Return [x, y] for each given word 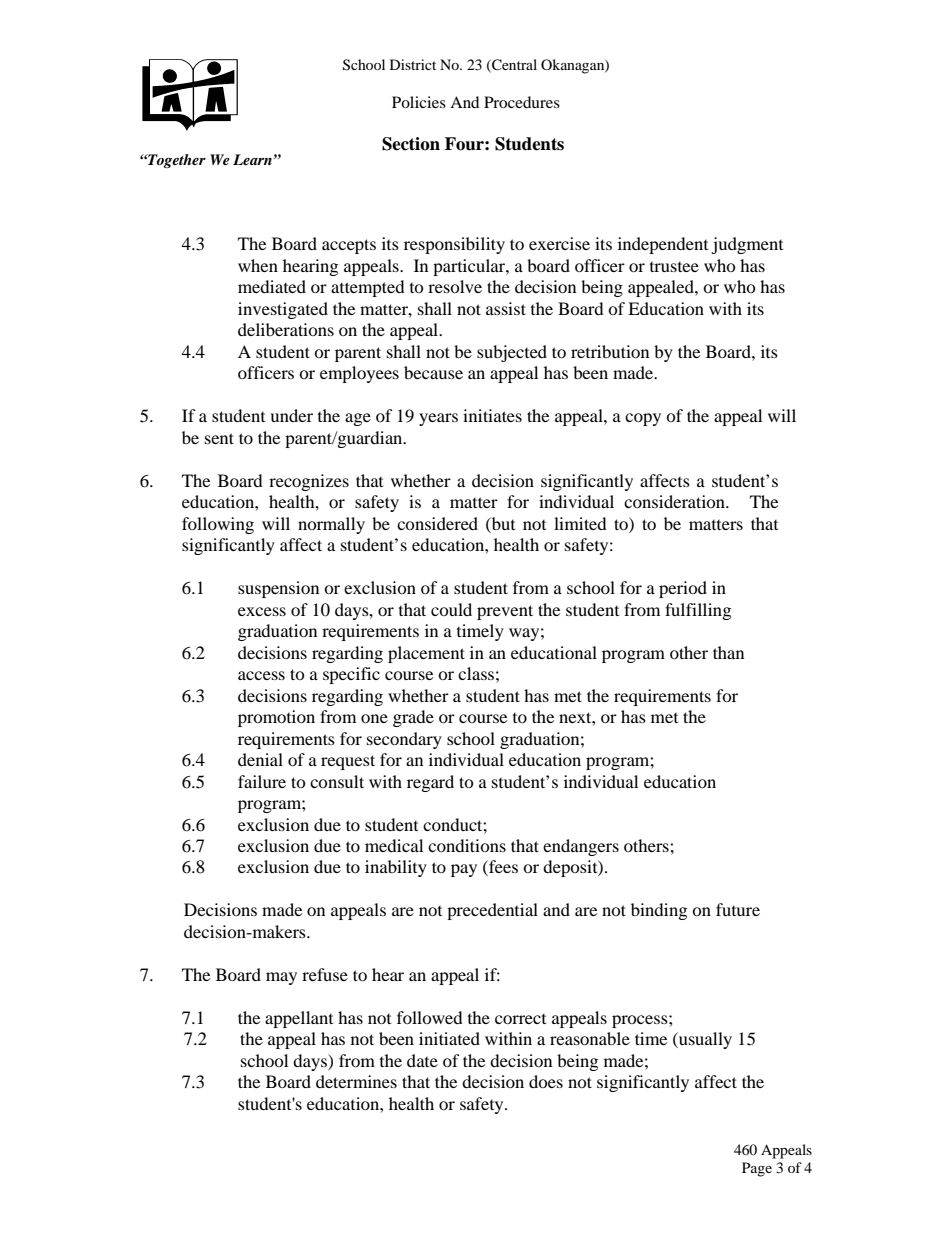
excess [262, 611]
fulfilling [698, 611]
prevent [505, 612]
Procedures [522, 102]
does [546, 1081]
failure [262, 781]
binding [659, 911]
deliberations [286, 329]
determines [356, 1081]
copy [643, 419]
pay [464, 870]
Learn [252, 159]
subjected [512, 353]
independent [663, 245]
